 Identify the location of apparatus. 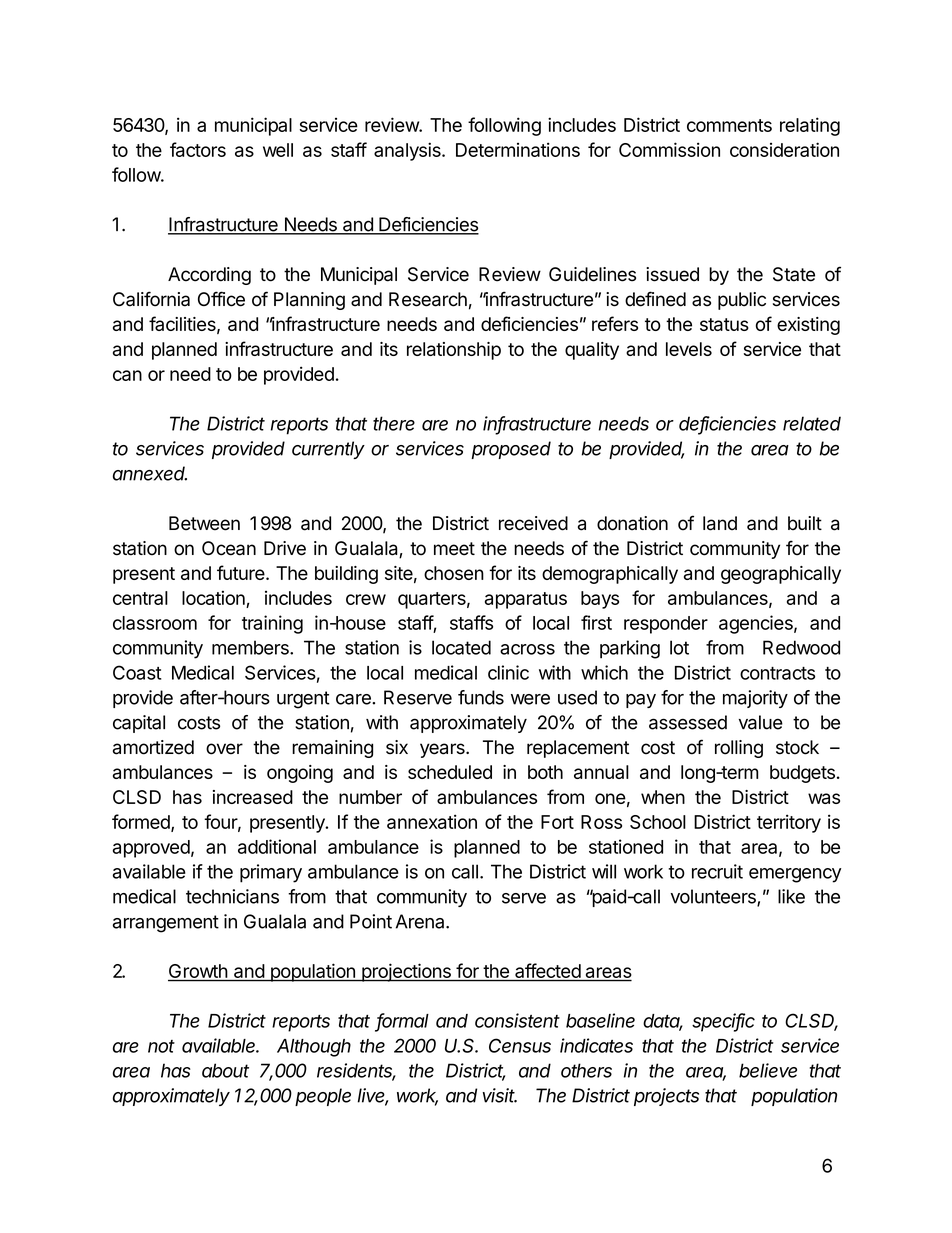
(526, 600).
